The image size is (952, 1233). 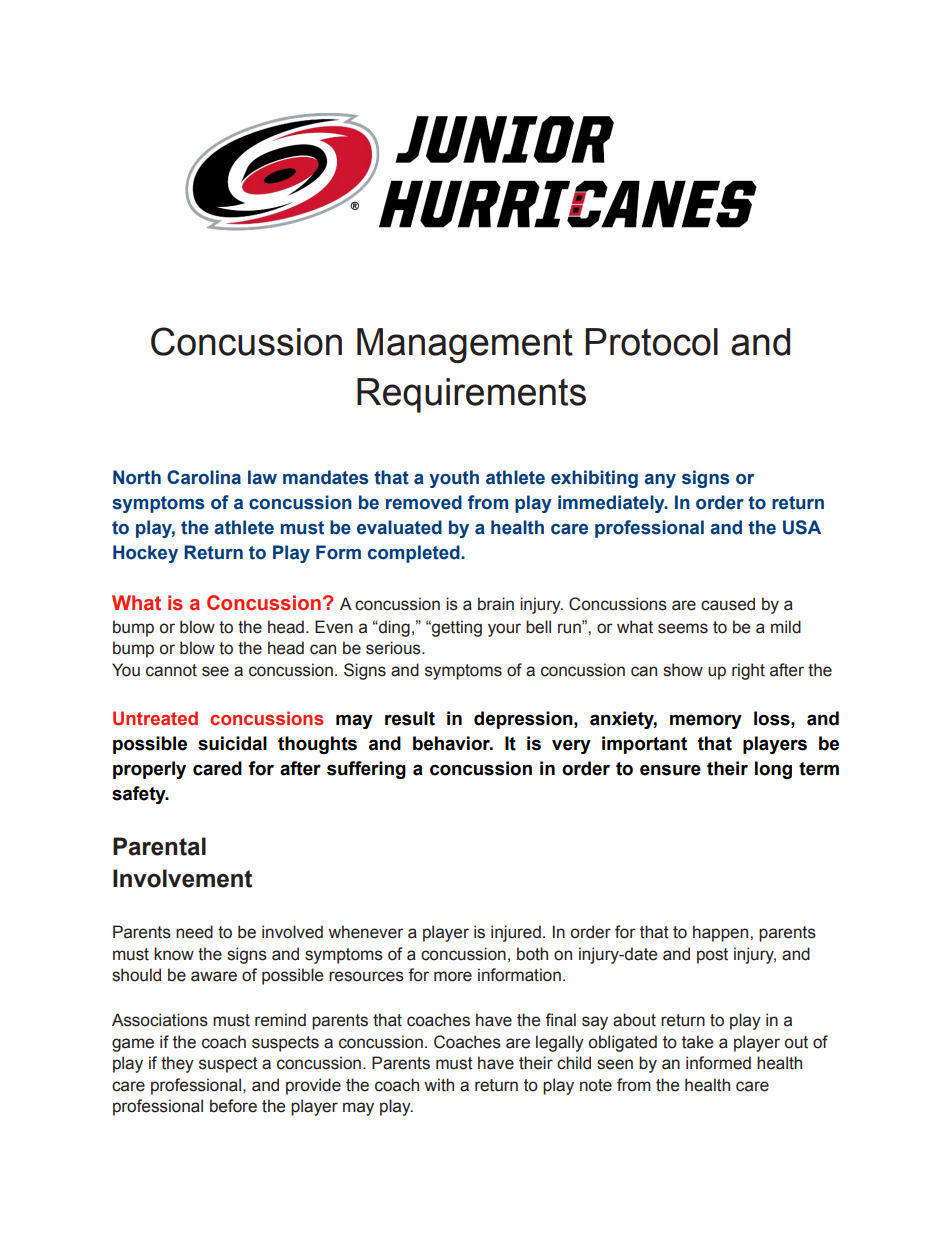 I want to click on take, so click(x=697, y=1042).
